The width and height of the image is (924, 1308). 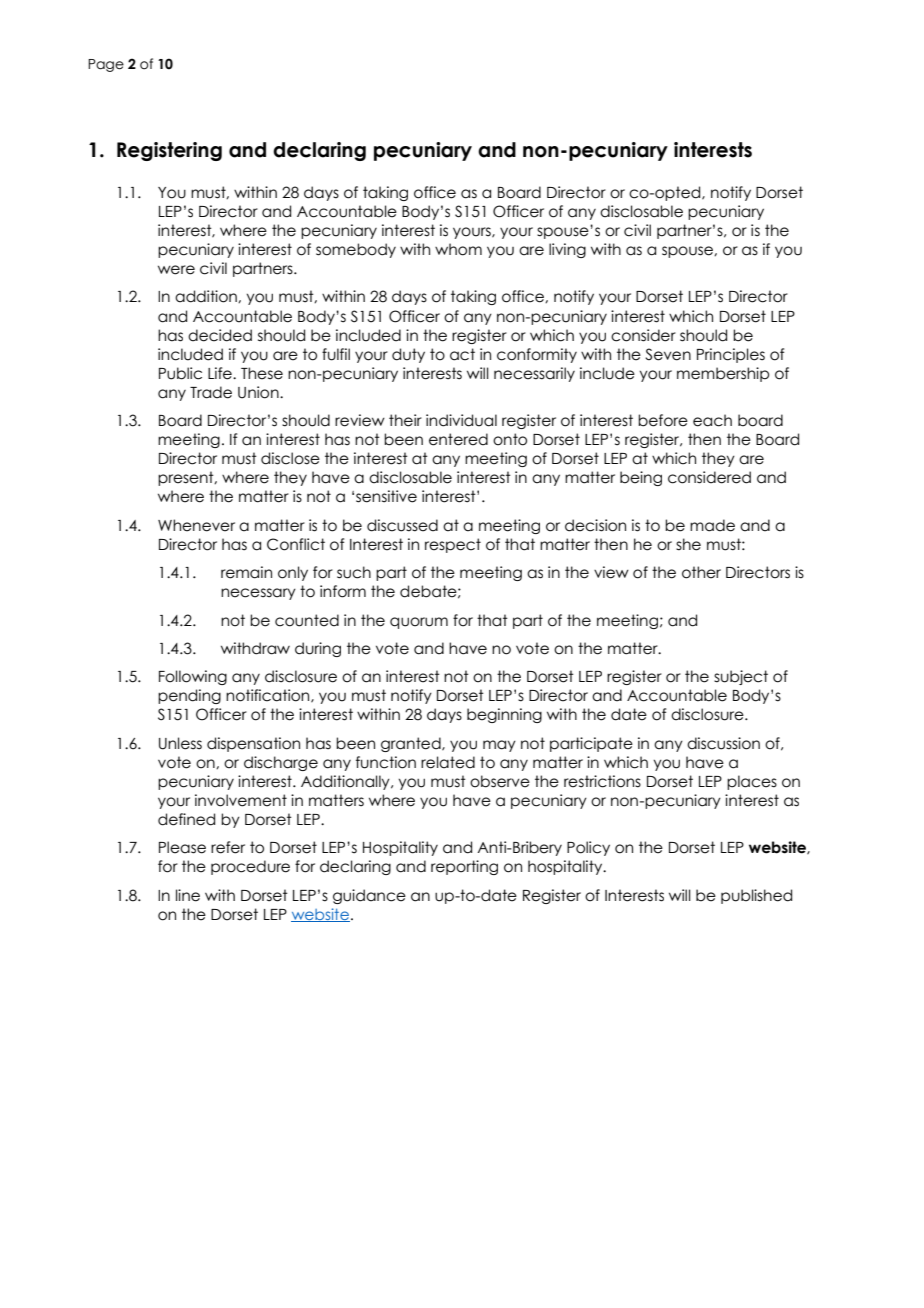 What do you see at coordinates (408, 355) in the image?
I see `duty` at bounding box center [408, 355].
